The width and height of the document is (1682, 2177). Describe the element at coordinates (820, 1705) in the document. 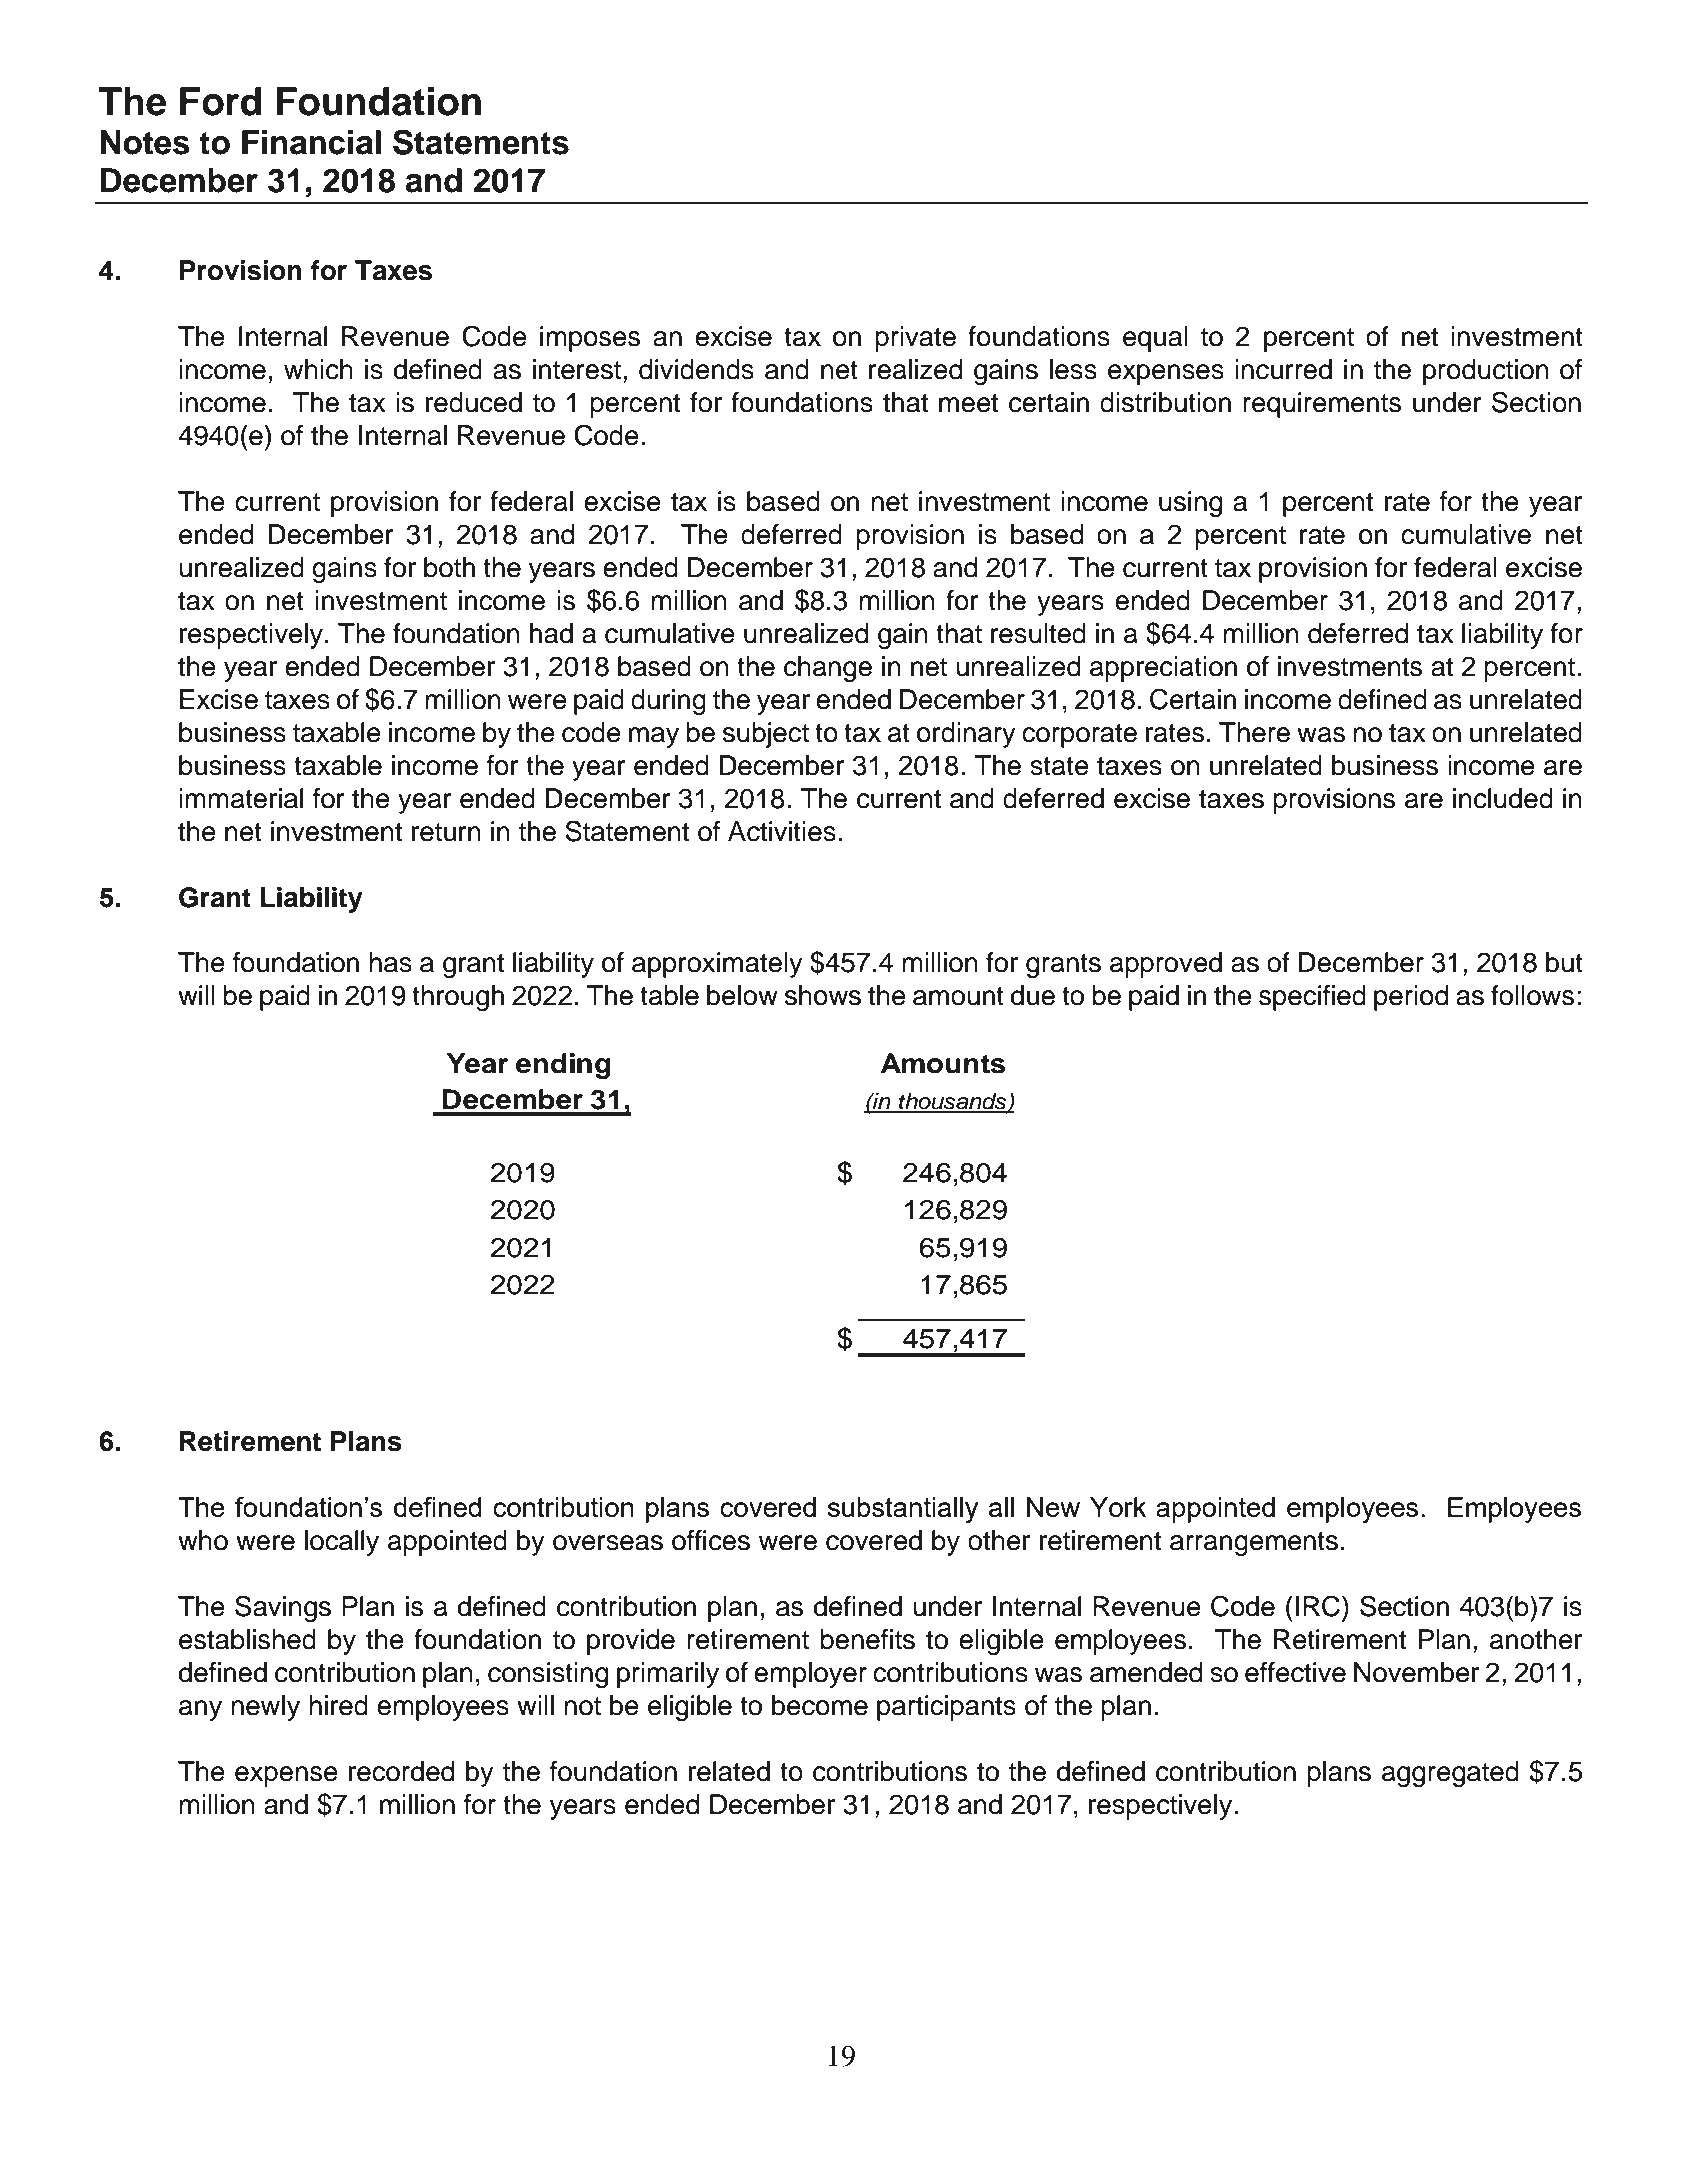

I see `become` at that location.
